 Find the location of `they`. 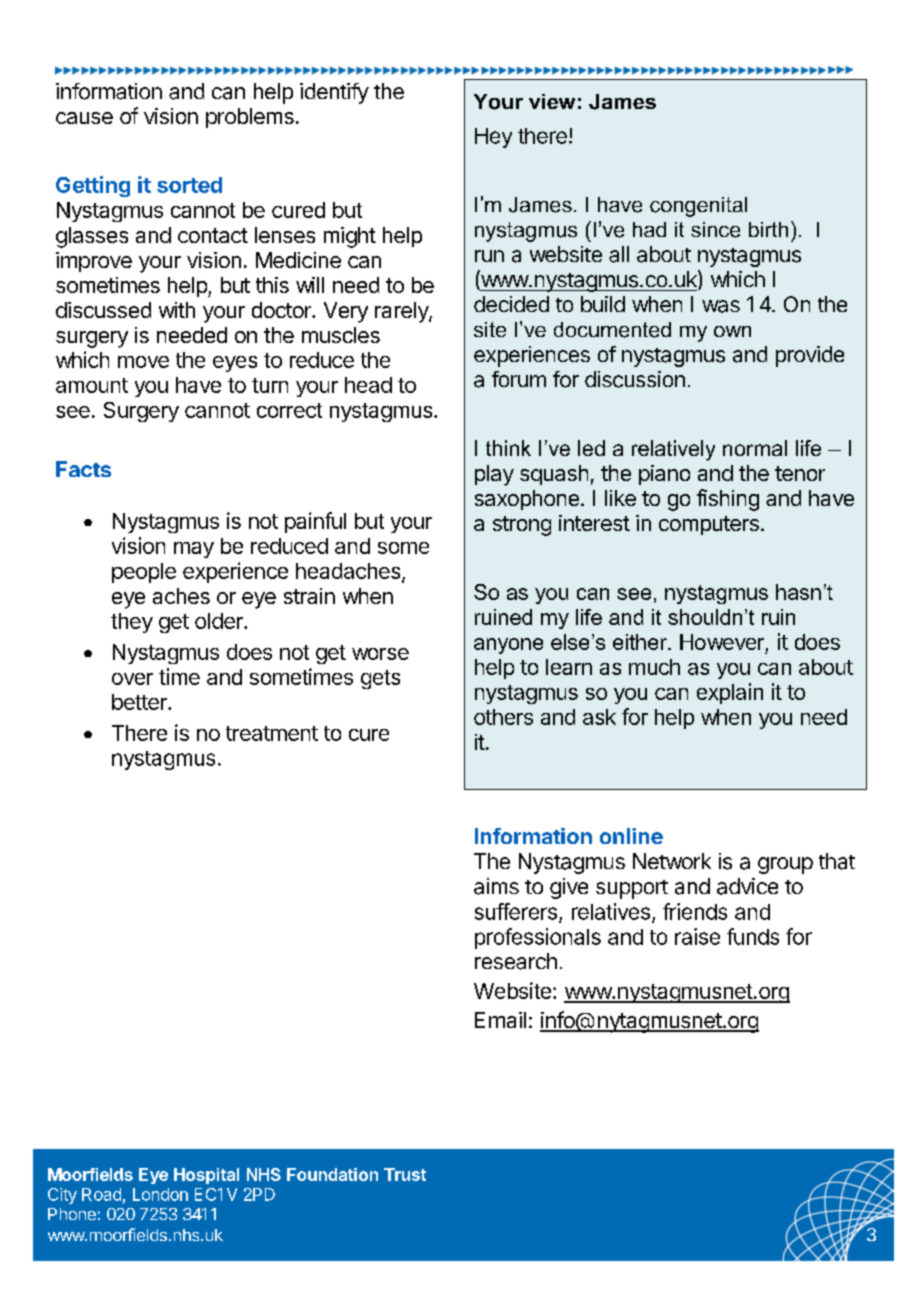

they is located at coordinates (132, 623).
